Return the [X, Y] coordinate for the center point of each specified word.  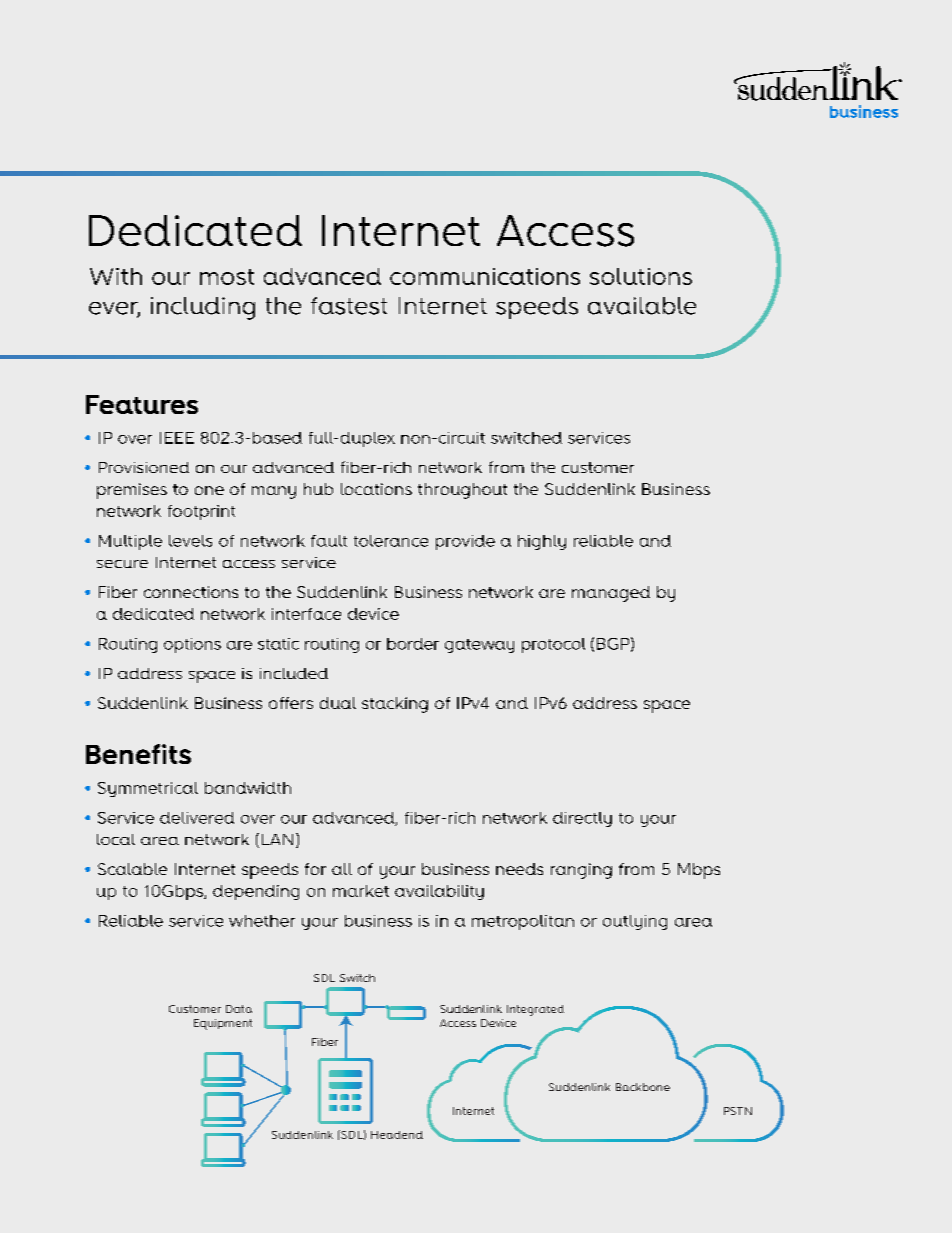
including [203, 308]
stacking [395, 705]
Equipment [223, 1024]
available [642, 306]
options [192, 645]
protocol [553, 645]
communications [485, 276]
